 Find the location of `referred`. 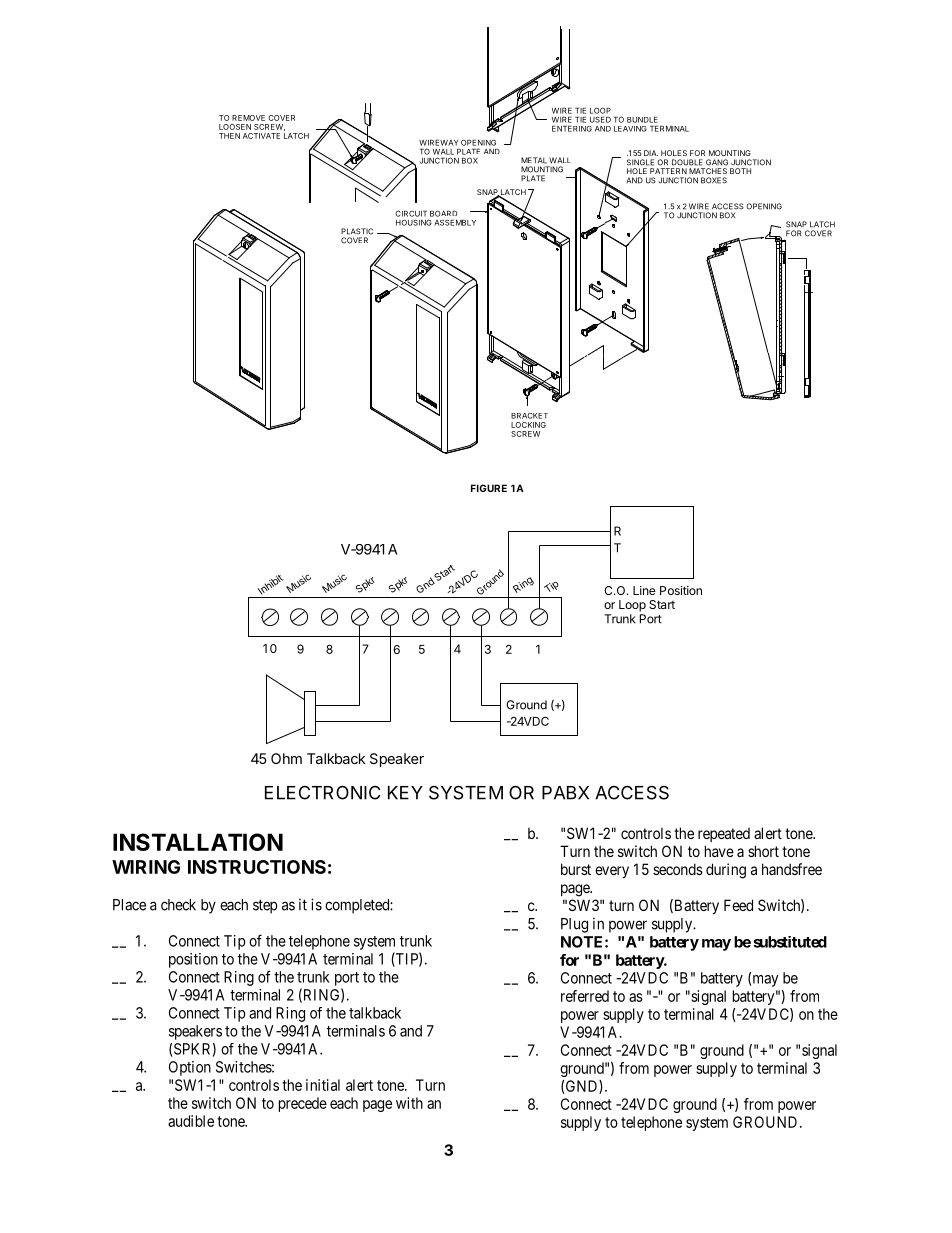

referred is located at coordinates (585, 996).
